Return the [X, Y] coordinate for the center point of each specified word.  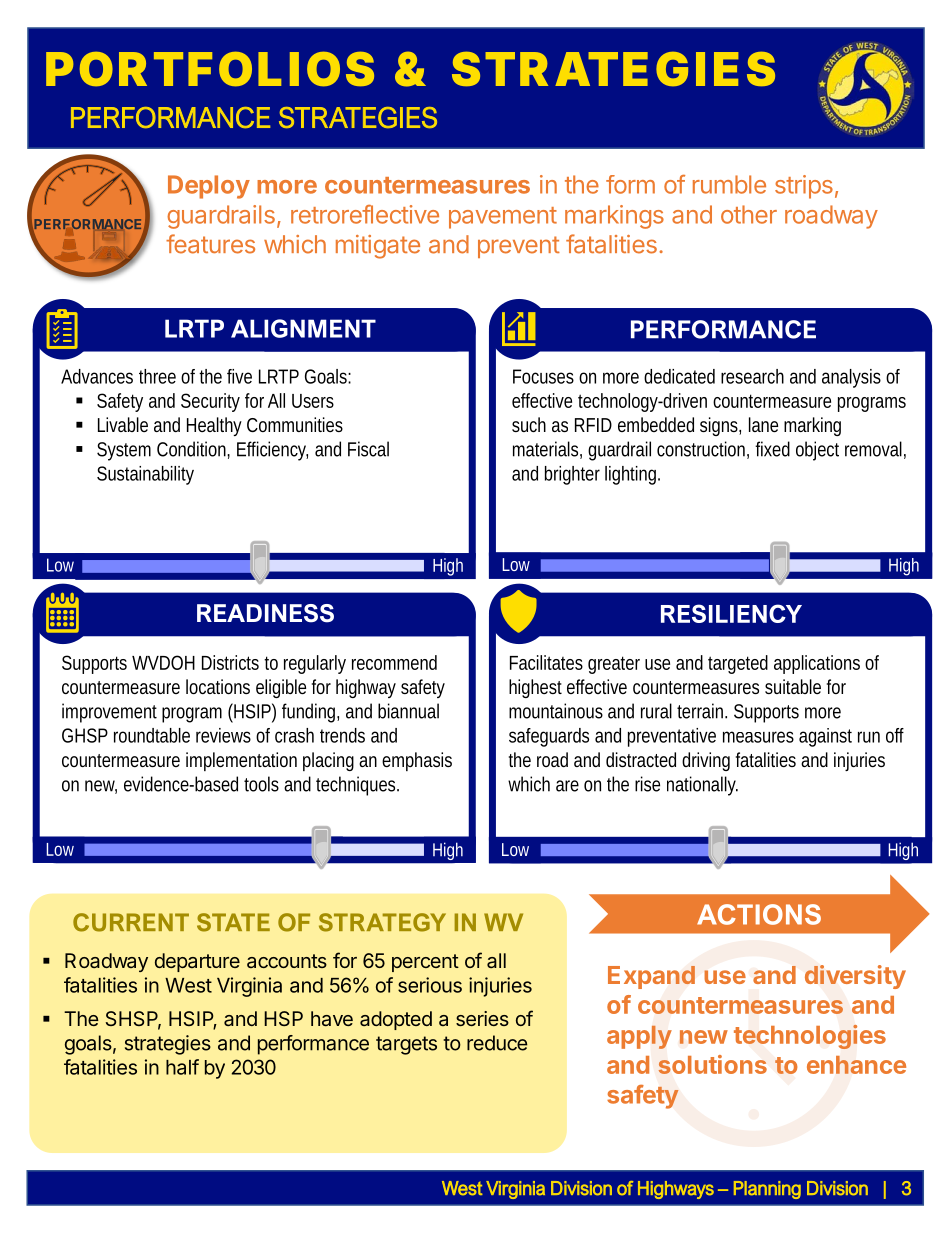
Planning [767, 1190]
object [817, 451]
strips [804, 187]
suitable [793, 686]
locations [218, 686]
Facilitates [546, 662]
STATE [233, 922]
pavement [503, 218]
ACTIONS [759, 914]
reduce [497, 1043]
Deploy [209, 187]
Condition [192, 449]
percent [425, 963]
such [529, 424]
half [182, 1067]
